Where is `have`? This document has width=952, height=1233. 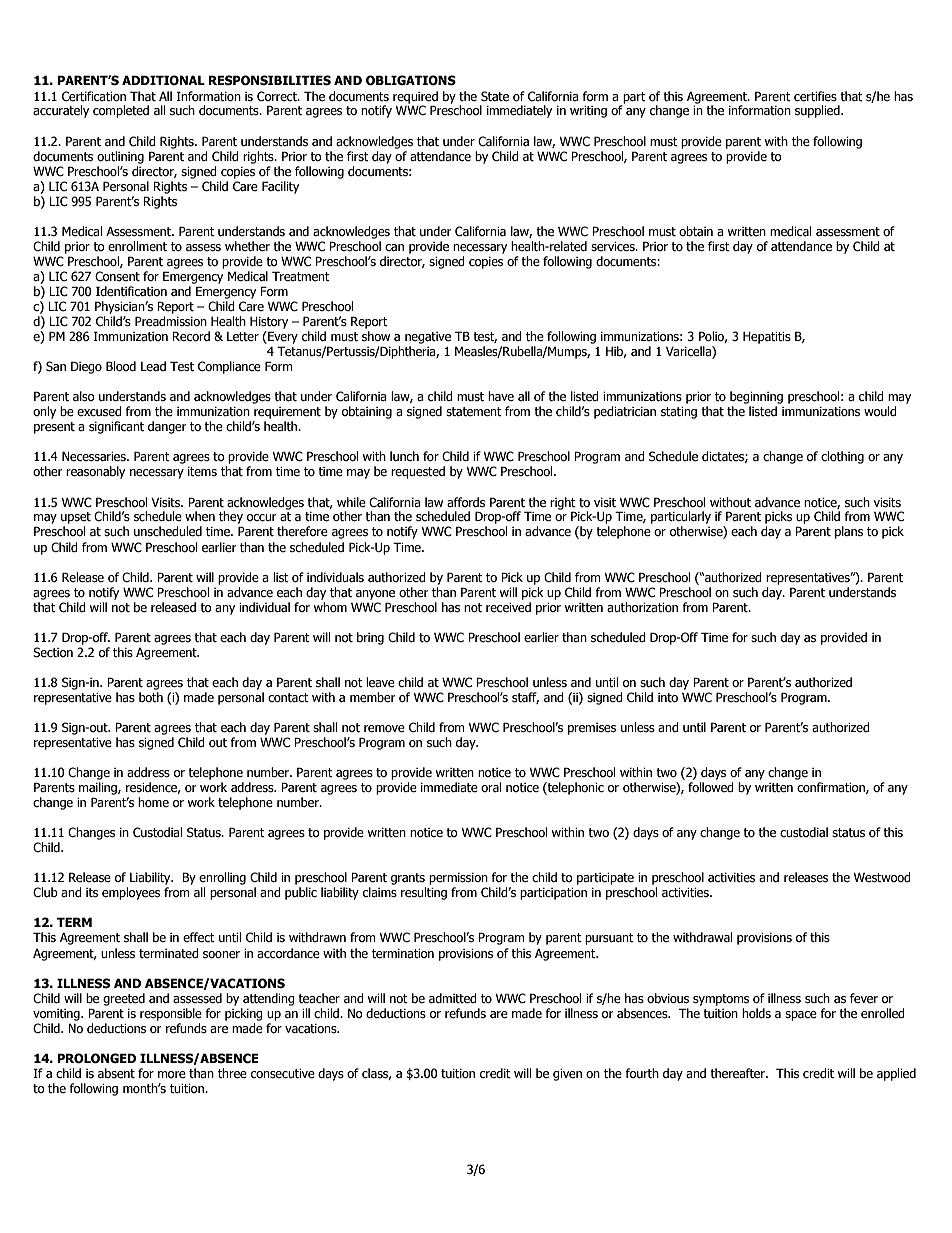
have is located at coordinates (501, 396).
